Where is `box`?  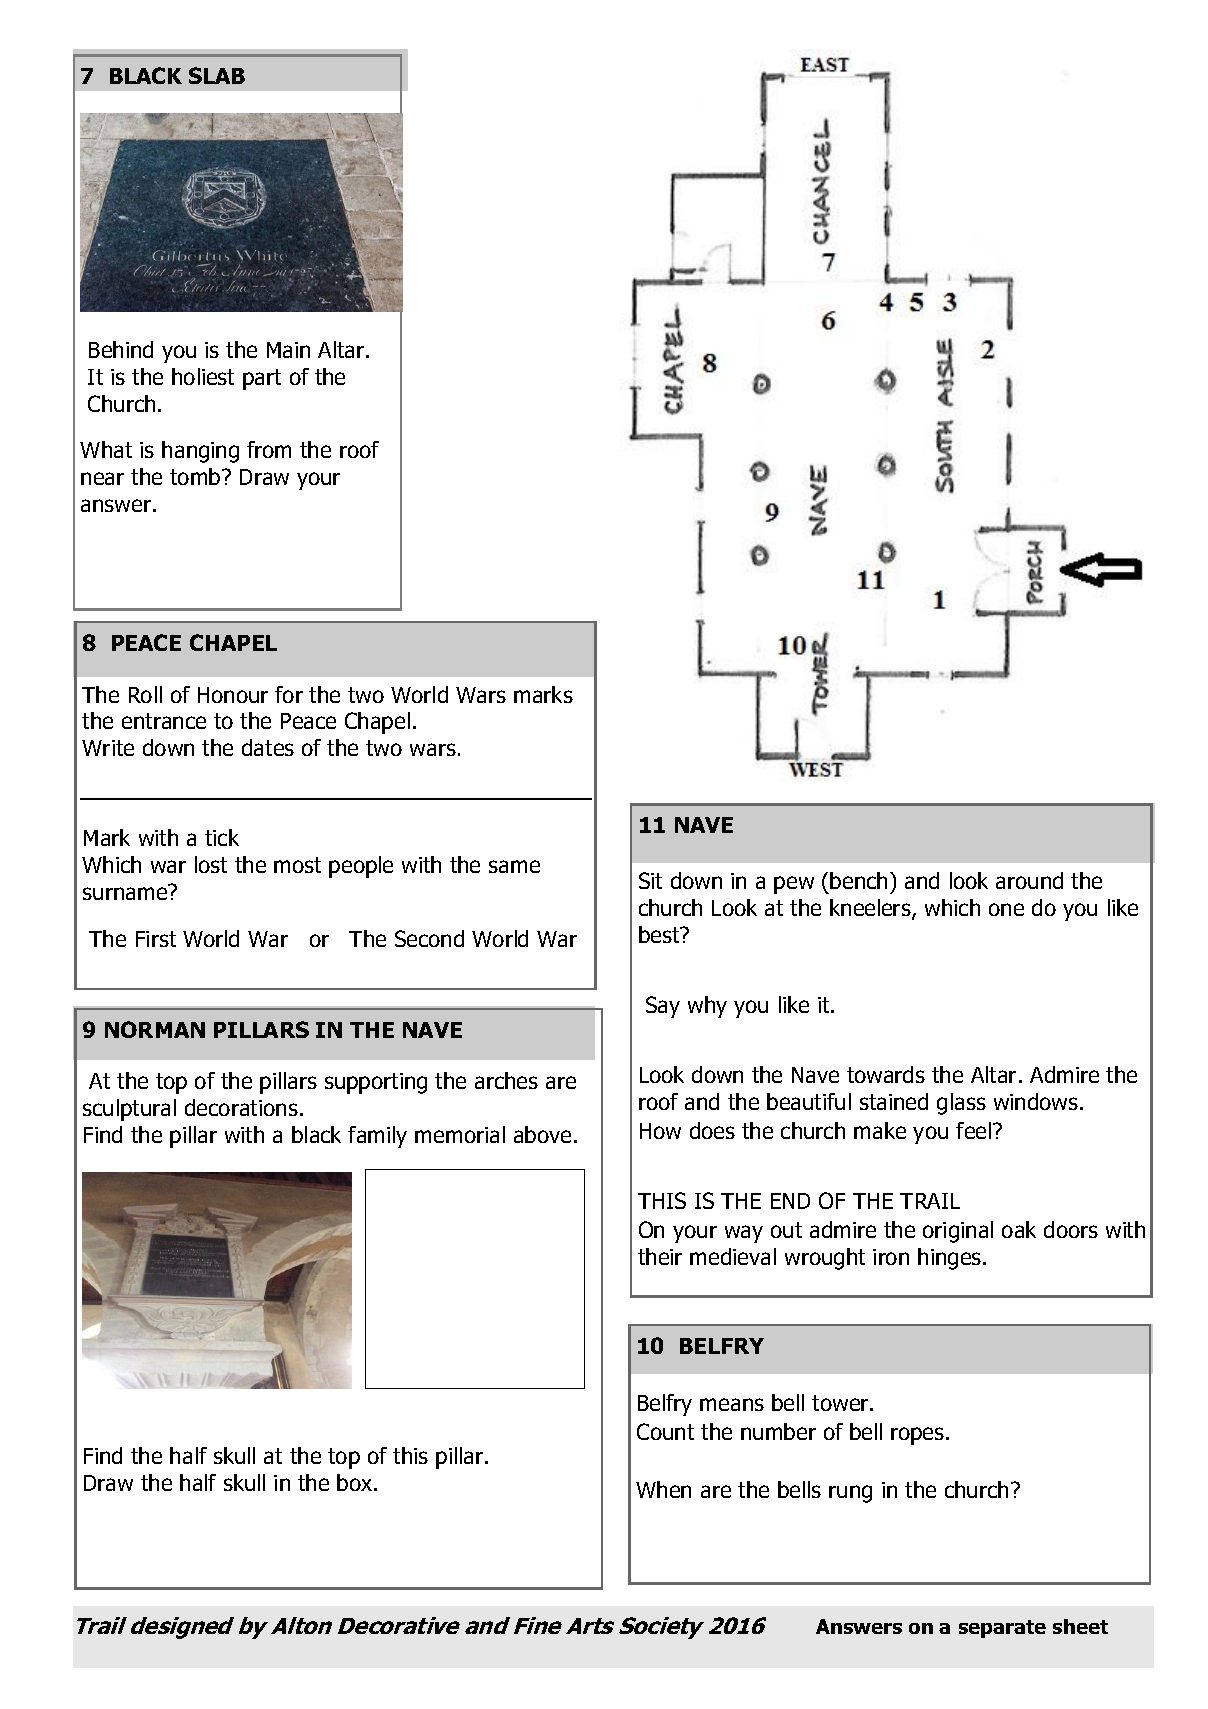
box is located at coordinates (356, 1482).
